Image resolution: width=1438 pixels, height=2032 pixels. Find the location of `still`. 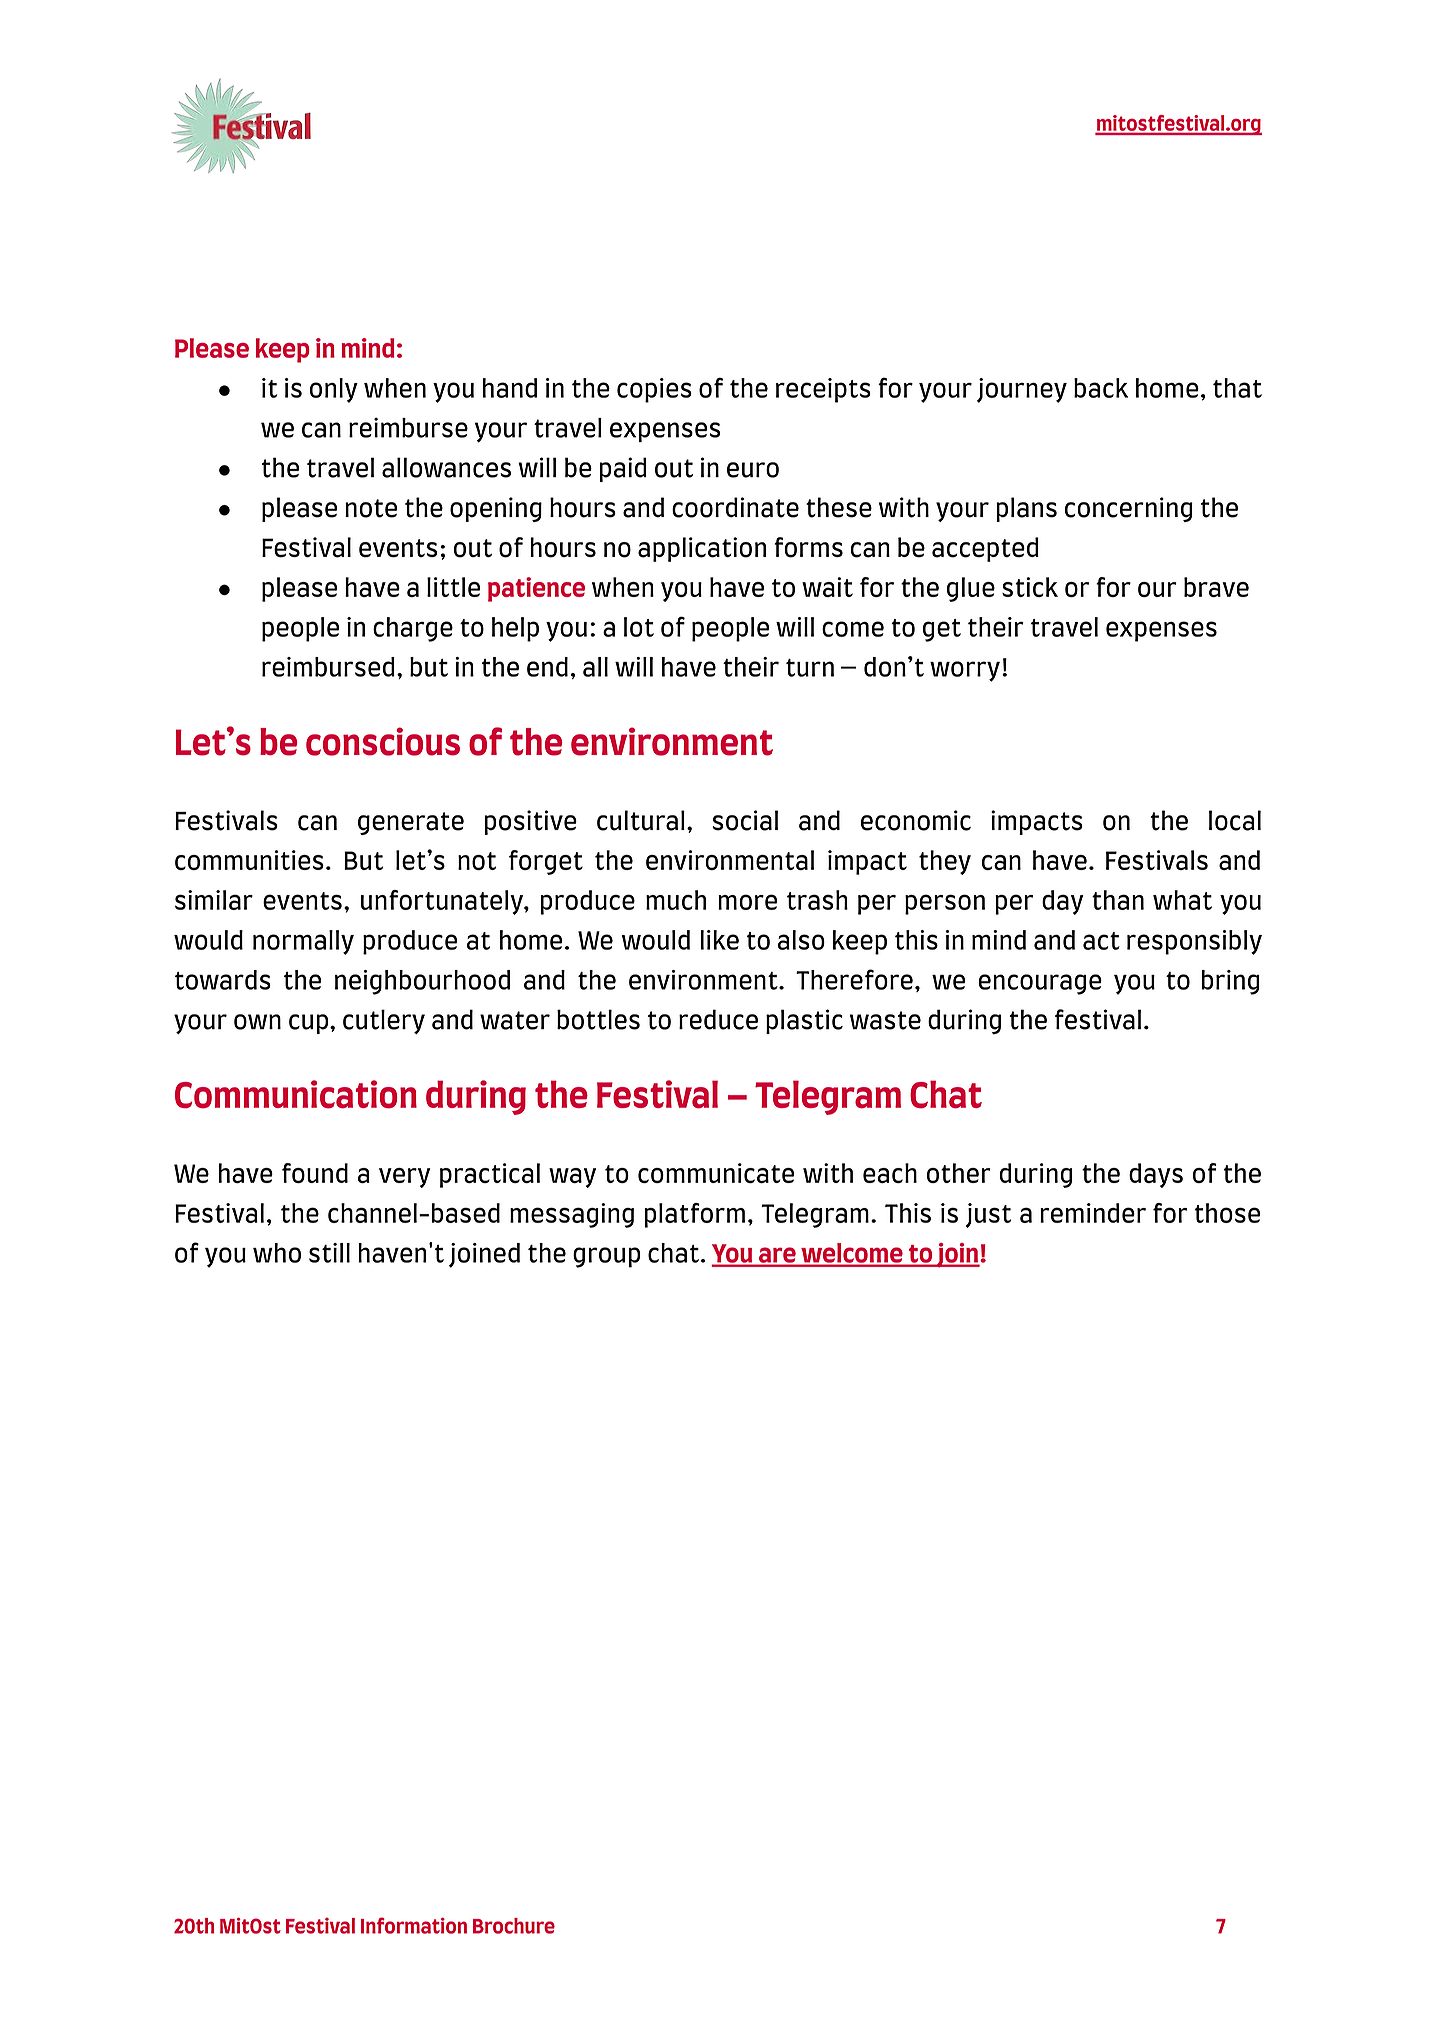

still is located at coordinates (329, 1253).
